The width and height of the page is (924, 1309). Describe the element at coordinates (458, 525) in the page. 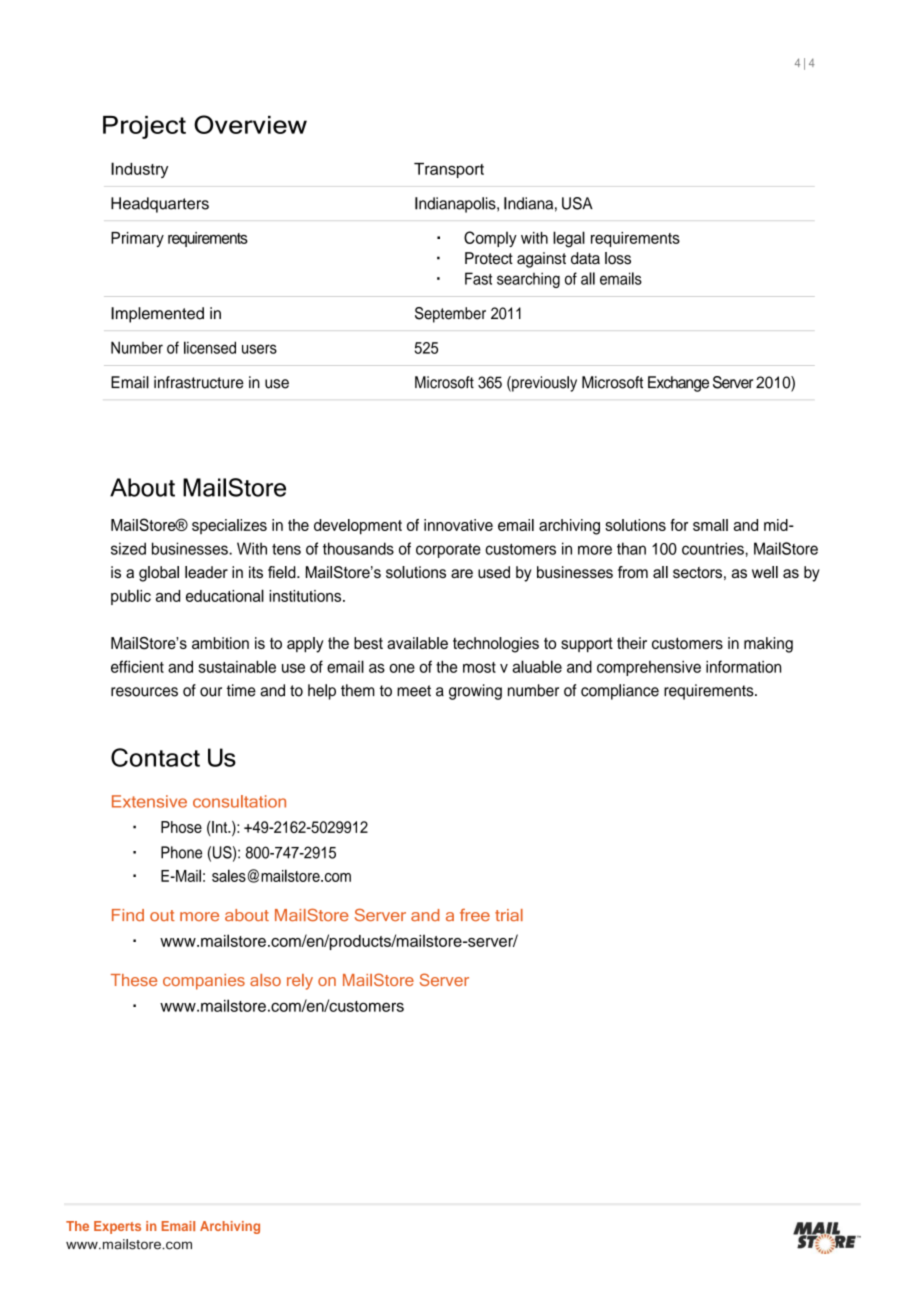

I see `innovative` at that location.
